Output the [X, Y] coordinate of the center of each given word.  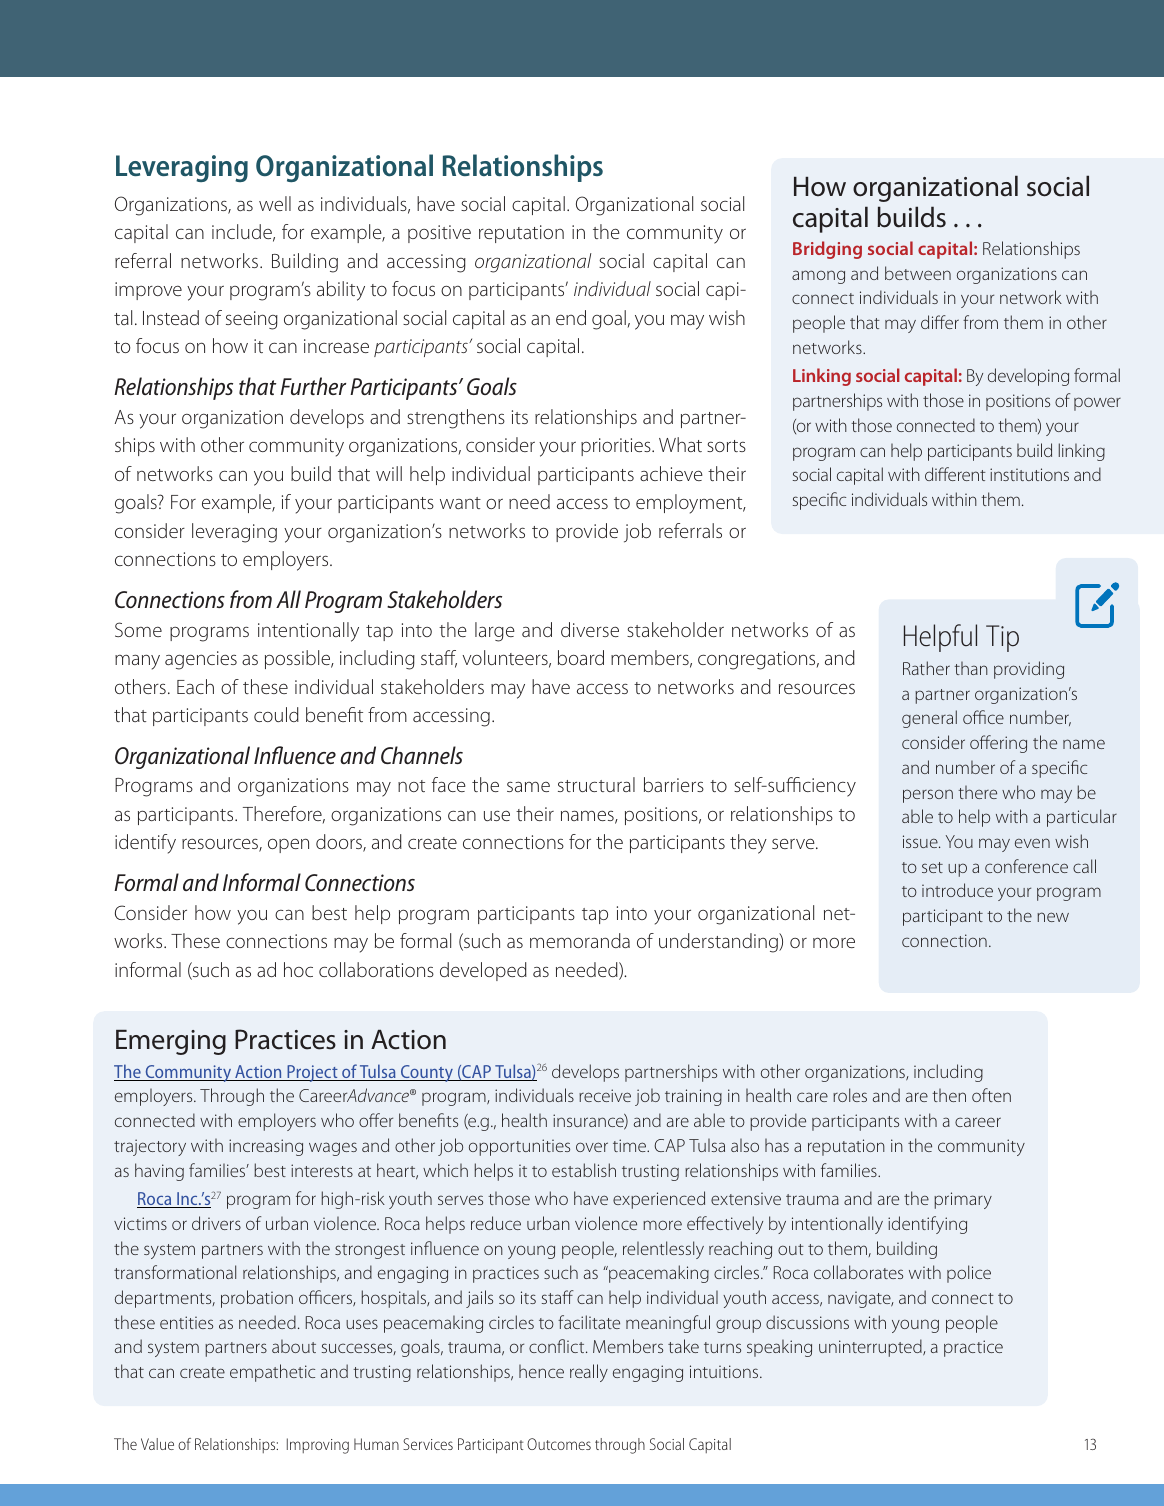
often [991, 1095]
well [275, 203]
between [918, 273]
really [589, 1373]
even [1032, 843]
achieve [671, 473]
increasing [266, 1147]
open [288, 845]
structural [596, 784]
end [571, 317]
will [389, 473]
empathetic [272, 1373]
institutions [1029, 474]
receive [605, 1095]
